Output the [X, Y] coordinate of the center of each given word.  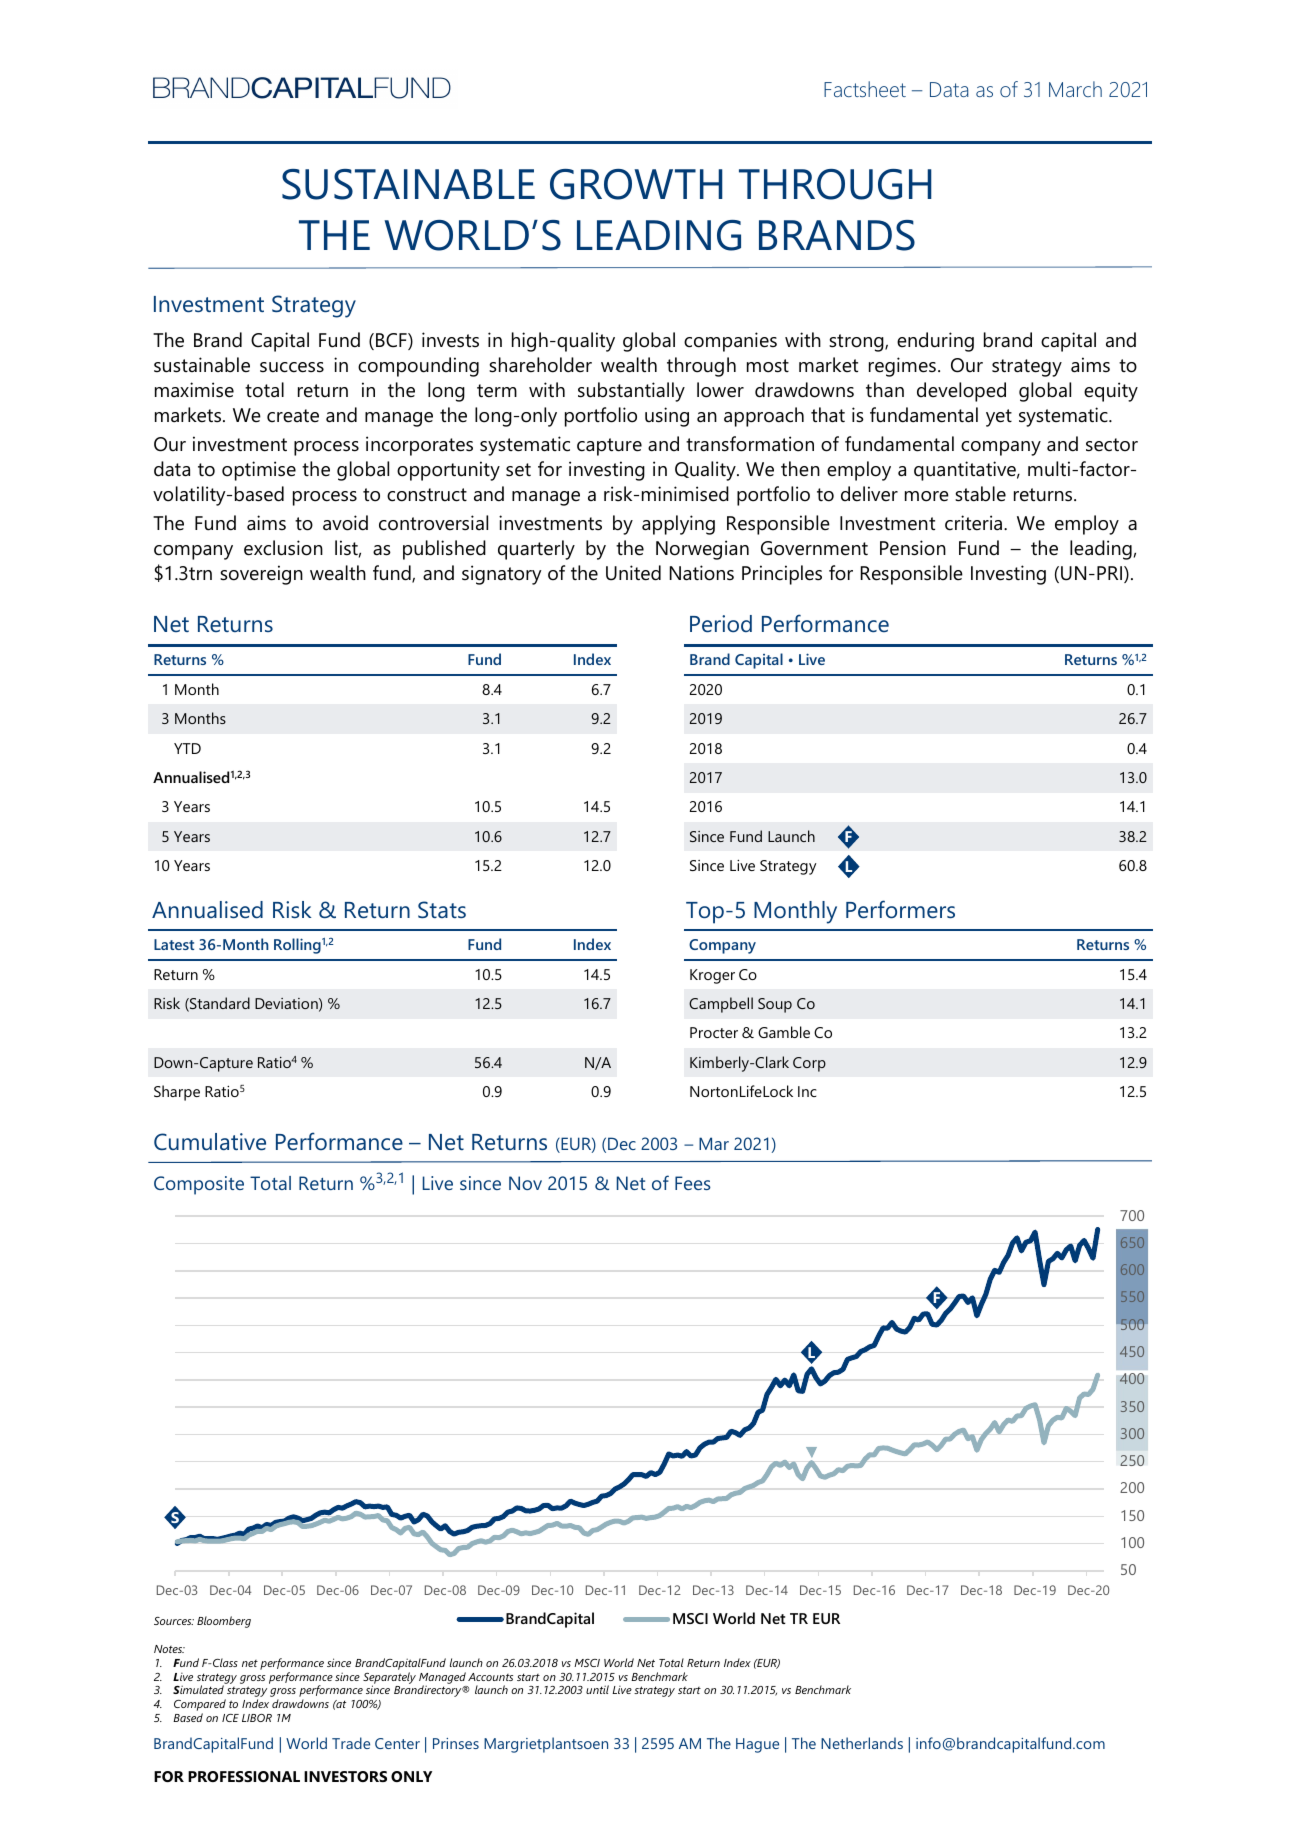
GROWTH [636, 184]
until [597, 1689]
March [1075, 89]
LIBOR [257, 1718]
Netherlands [862, 1743]
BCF [392, 341]
